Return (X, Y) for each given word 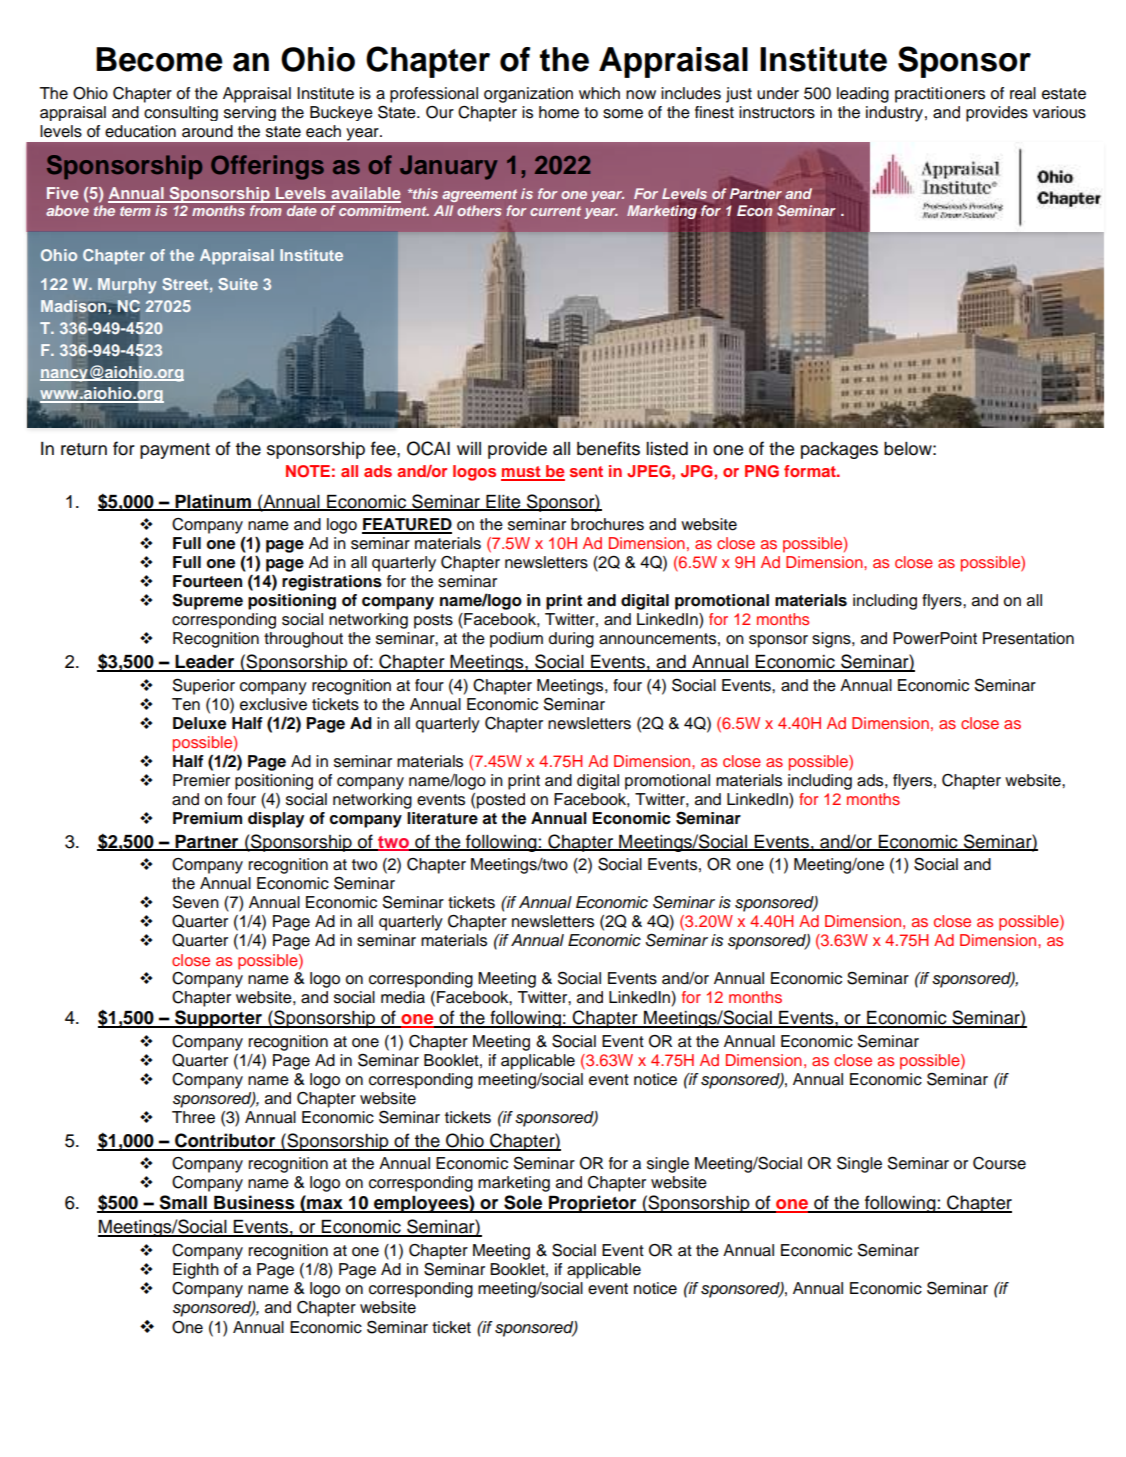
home (559, 112)
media (403, 997)
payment (175, 451)
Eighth (196, 1271)
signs (832, 640)
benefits (608, 448)
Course (999, 1163)
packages (839, 450)
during (571, 640)
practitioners (940, 95)
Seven (196, 902)
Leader (205, 663)
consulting (181, 113)
